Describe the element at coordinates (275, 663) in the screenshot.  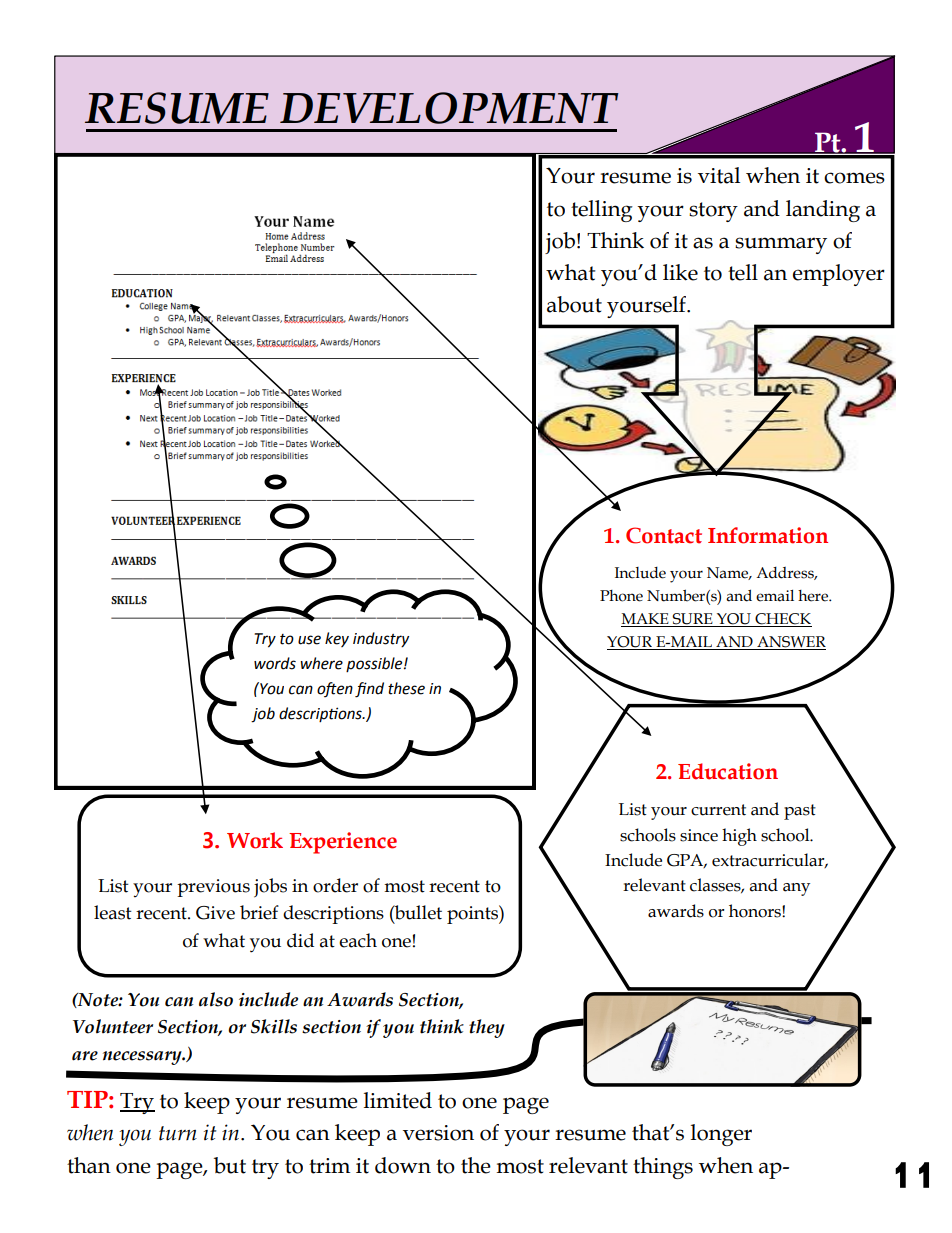
I see `words` at that location.
